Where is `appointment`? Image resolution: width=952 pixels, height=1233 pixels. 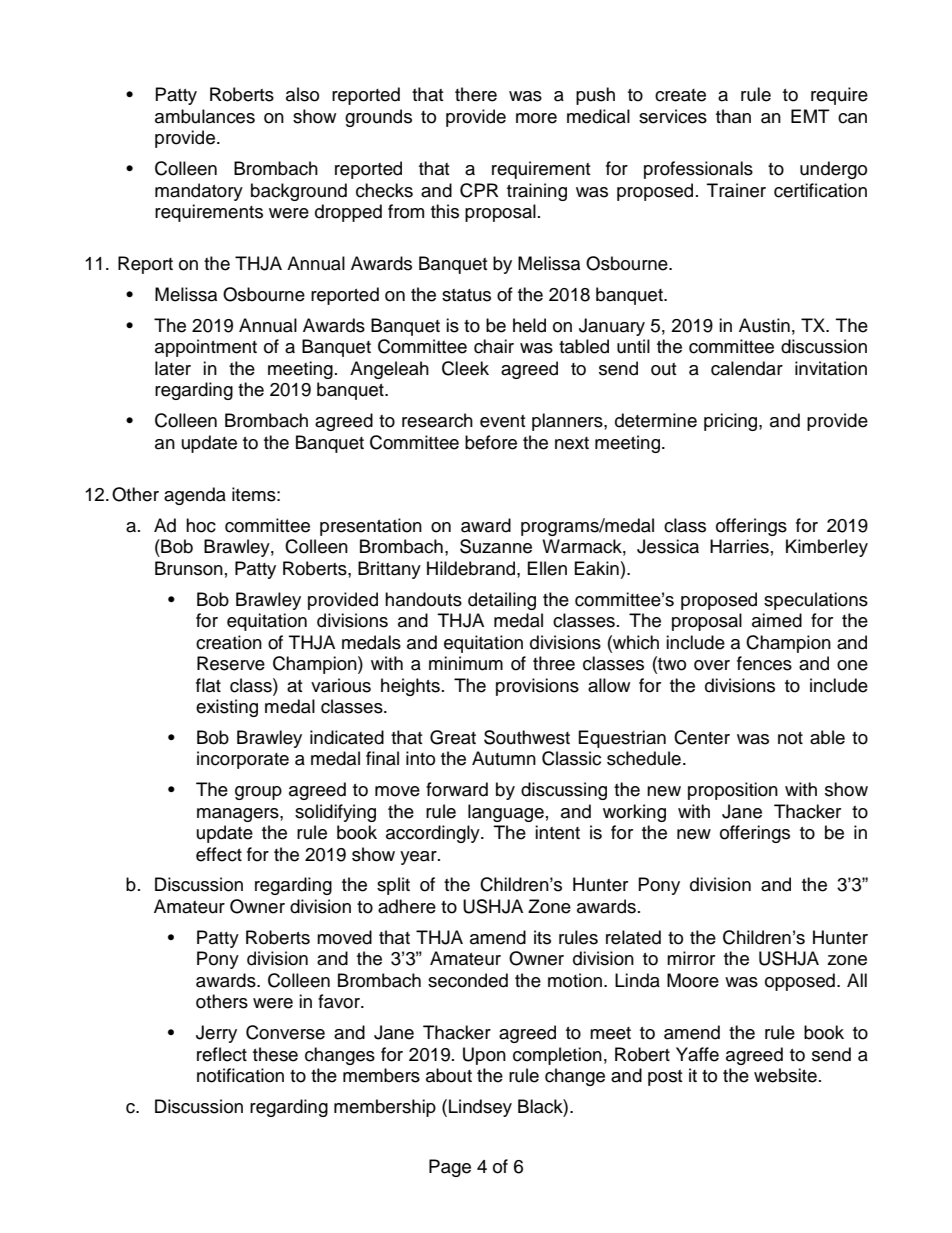 appointment is located at coordinates (206, 348).
